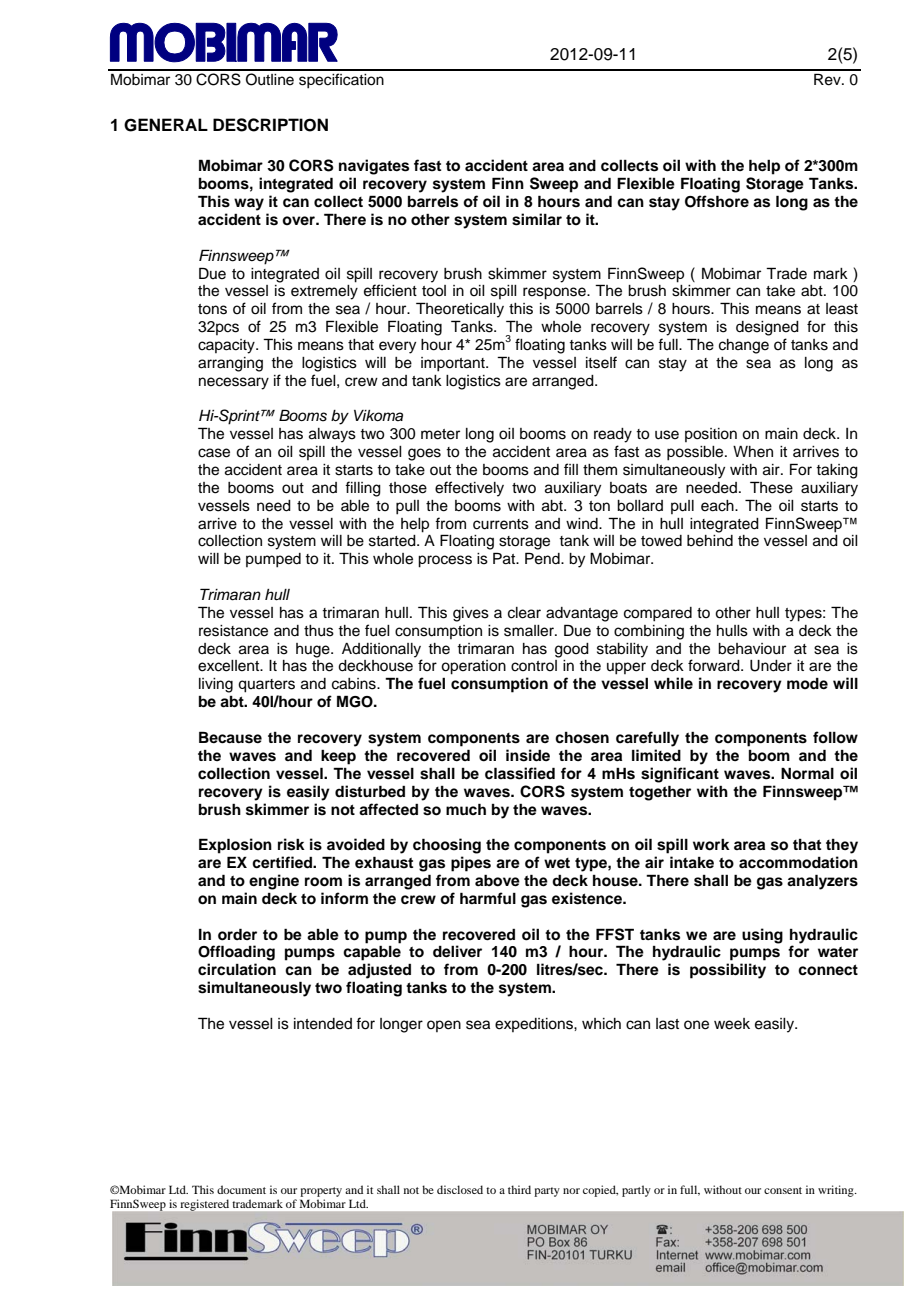 Image resolution: width=924 pixels, height=1308 pixels. I want to click on behaviour, so click(752, 649).
